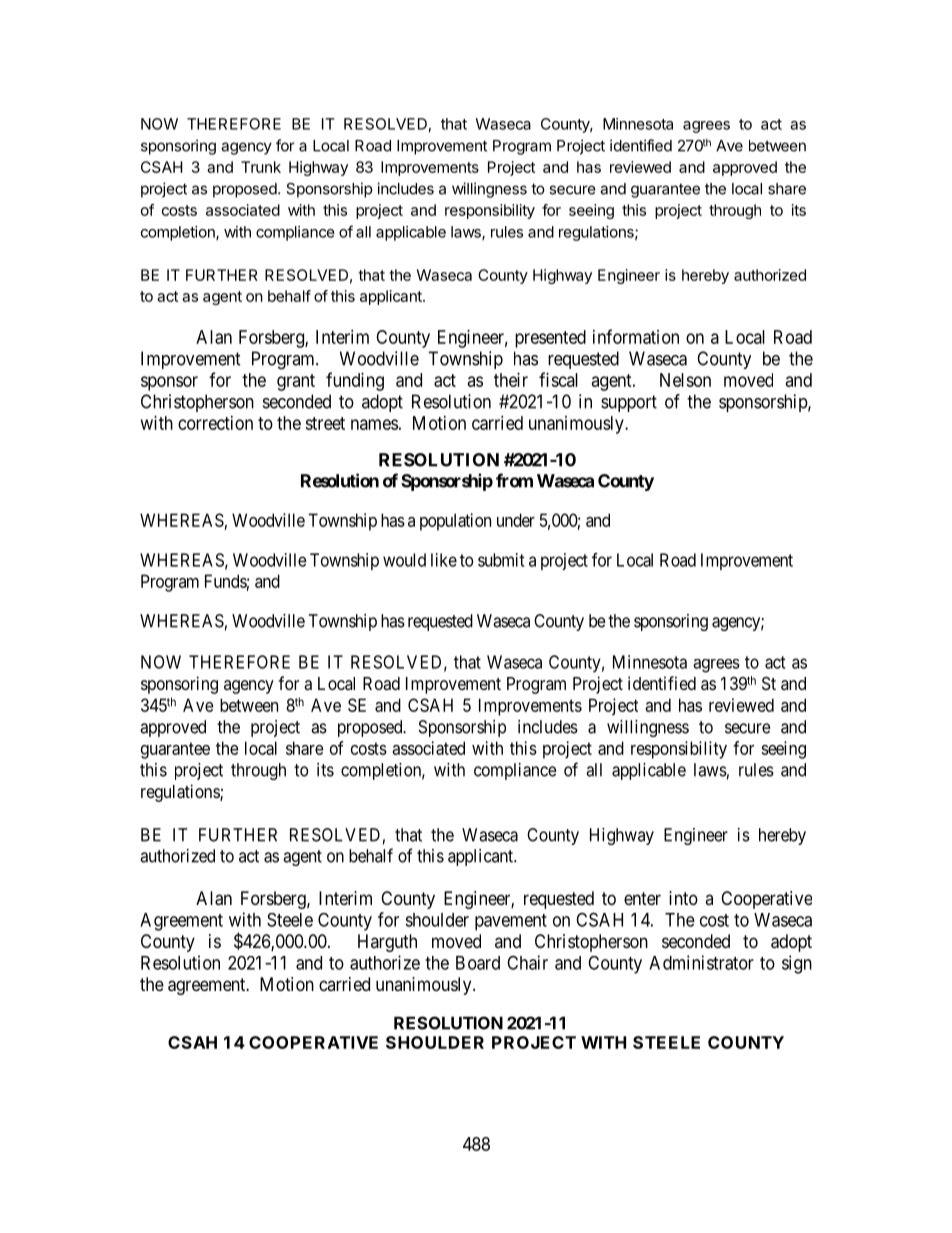 Image resolution: width=952 pixels, height=1233 pixels. I want to click on grant, so click(296, 382).
